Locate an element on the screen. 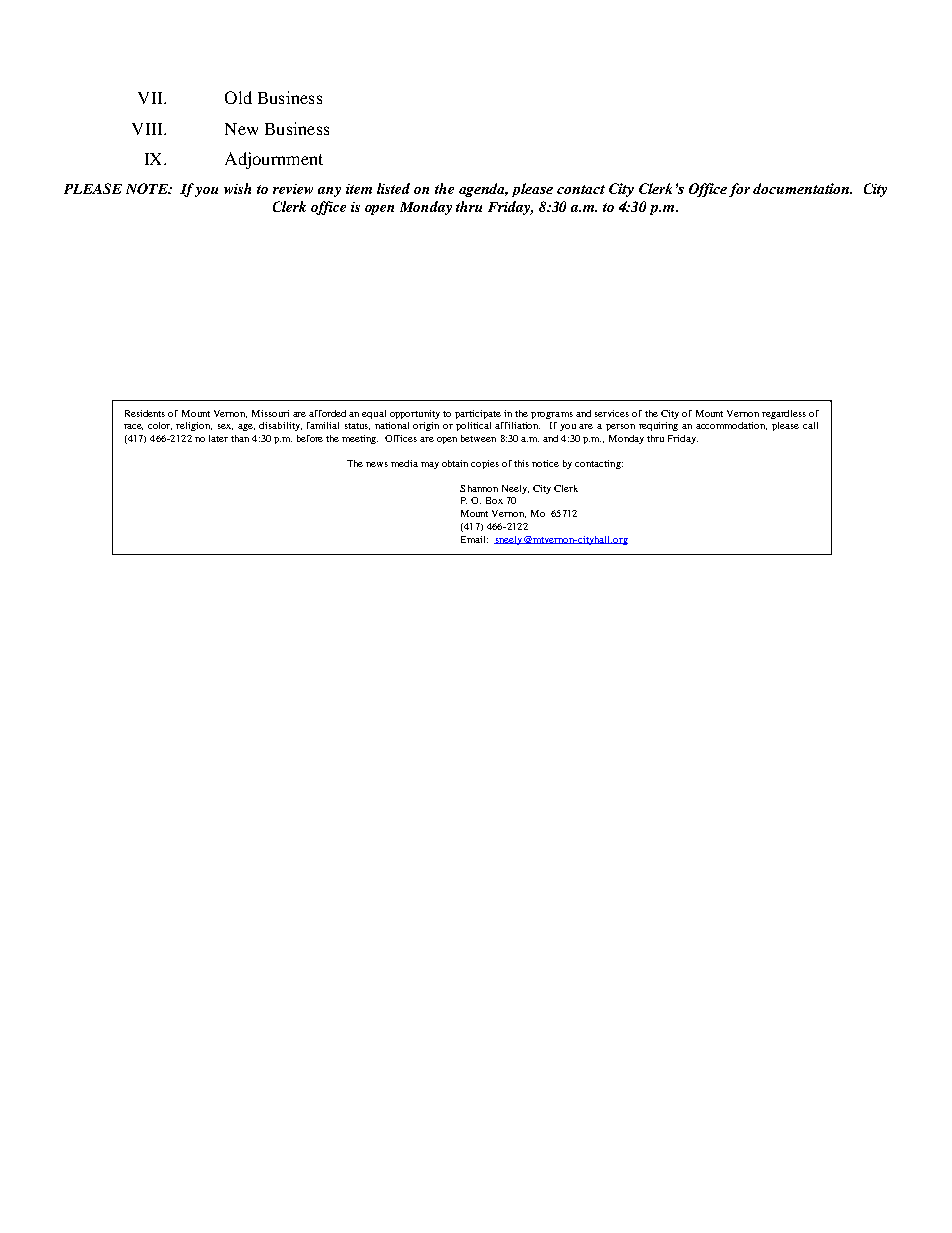 The width and height of the screenshot is (952, 1233). documentation is located at coordinates (802, 188).
